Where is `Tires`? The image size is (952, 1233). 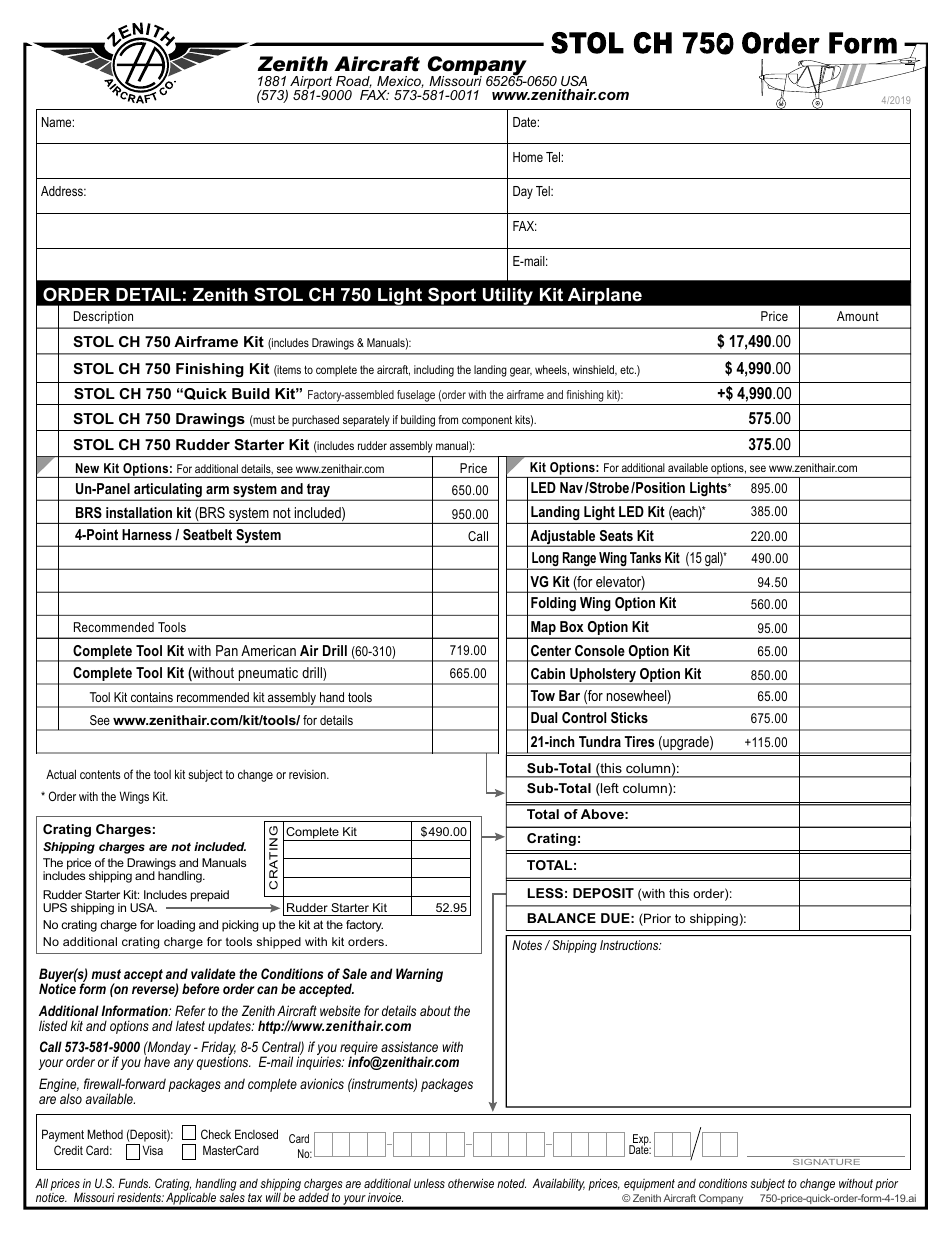 Tires is located at coordinates (639, 741).
